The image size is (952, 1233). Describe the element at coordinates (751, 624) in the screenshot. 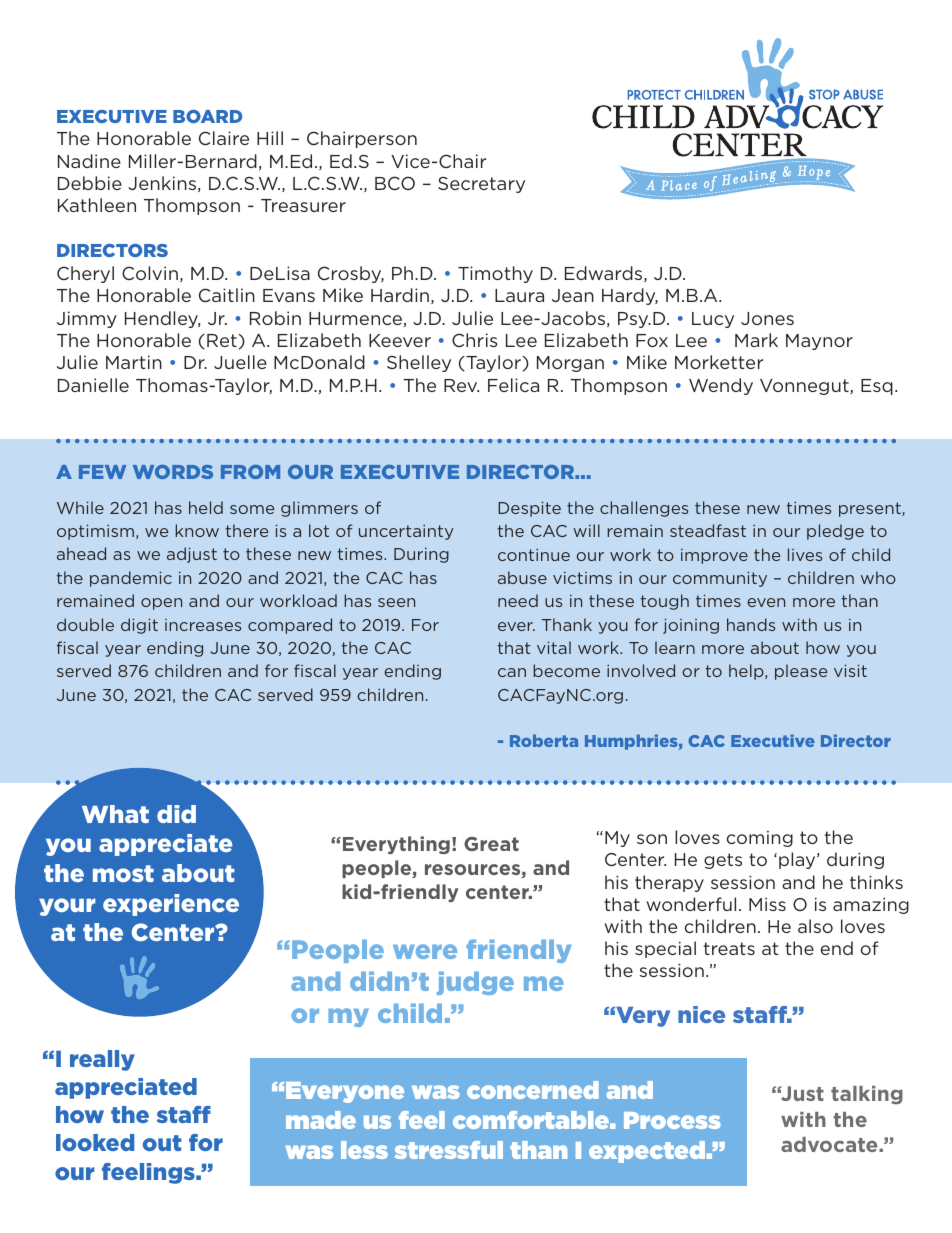

I see `hands` at that location.
